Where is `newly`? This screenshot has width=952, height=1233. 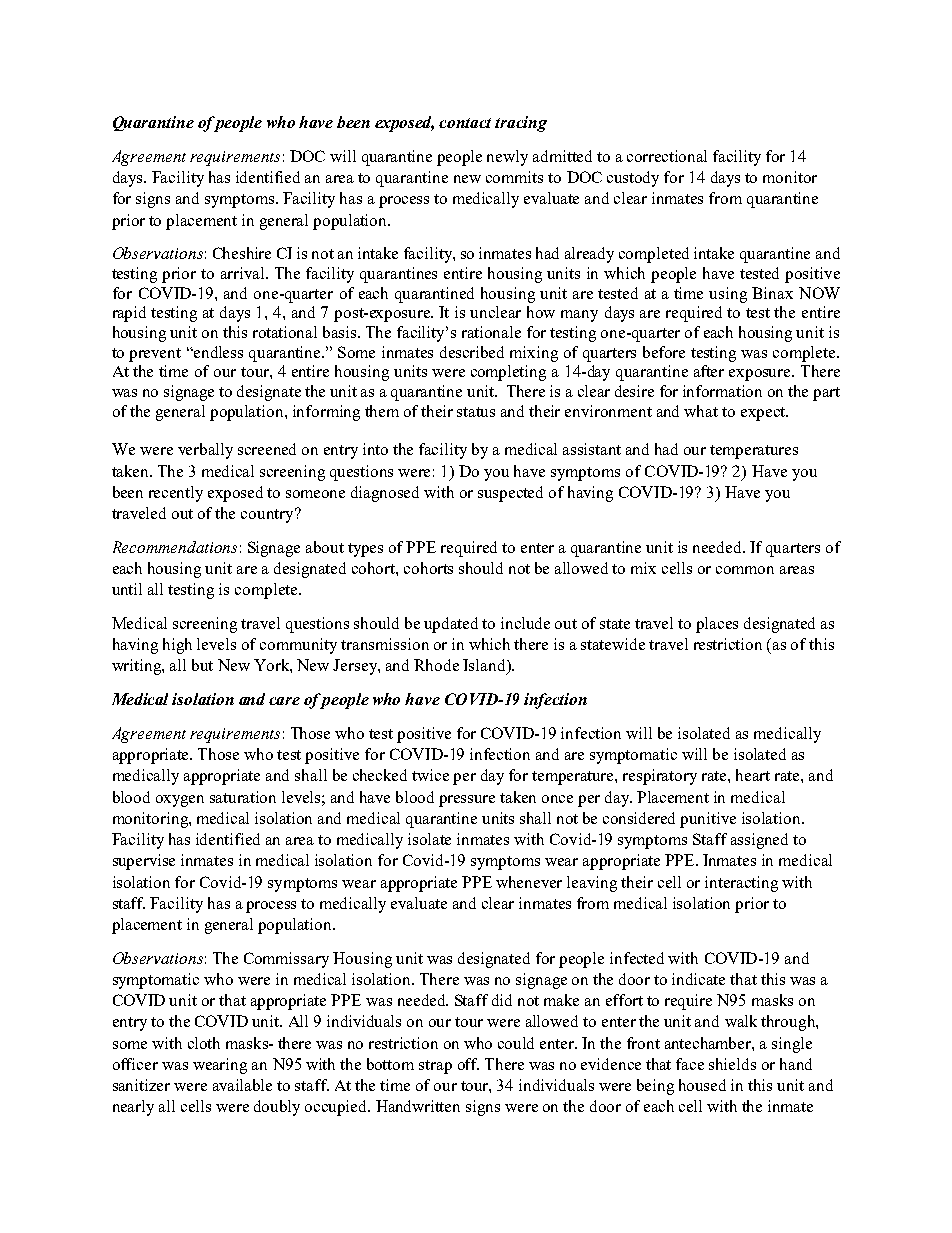
newly is located at coordinates (507, 158).
